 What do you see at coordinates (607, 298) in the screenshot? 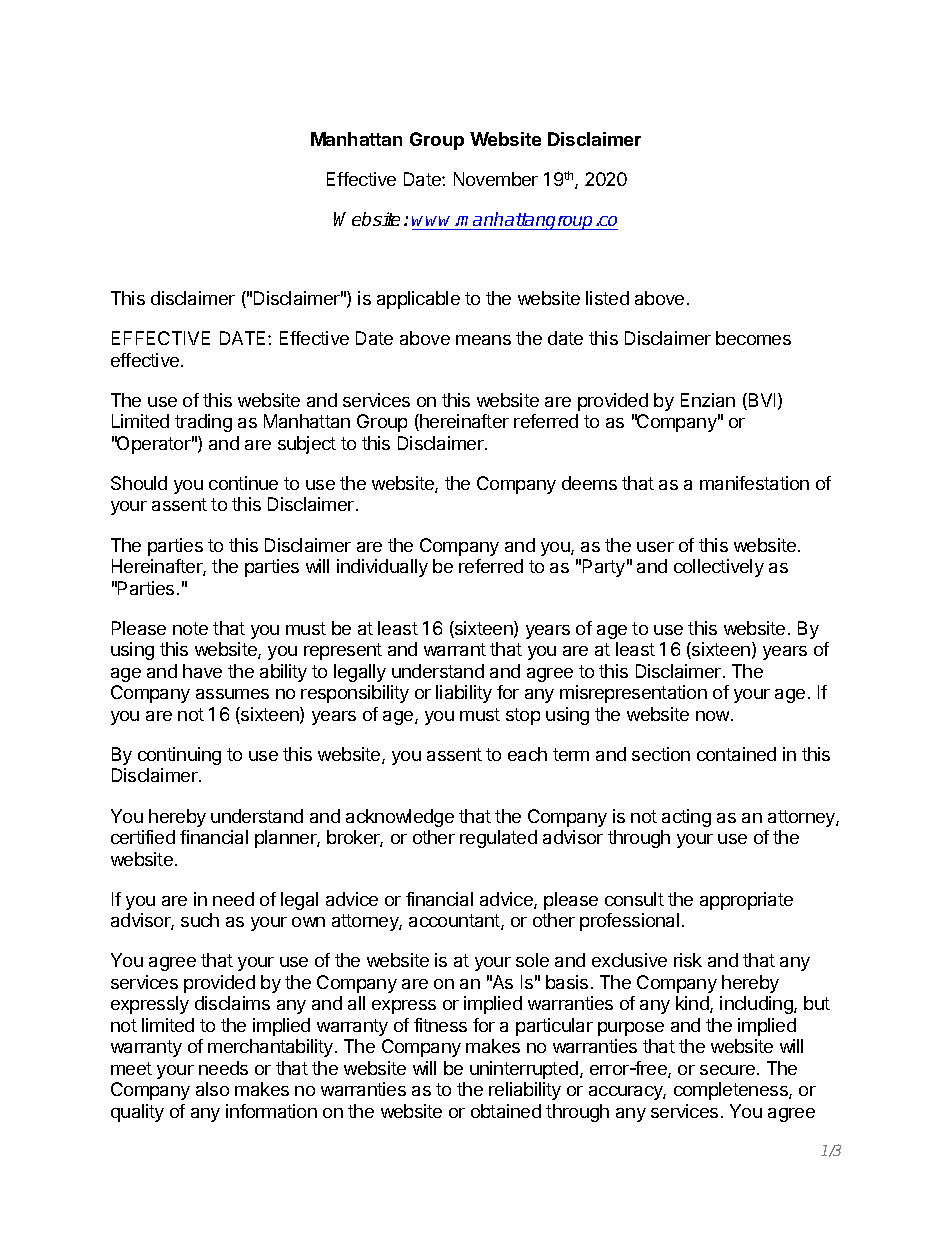
I see `listed` at bounding box center [607, 298].
